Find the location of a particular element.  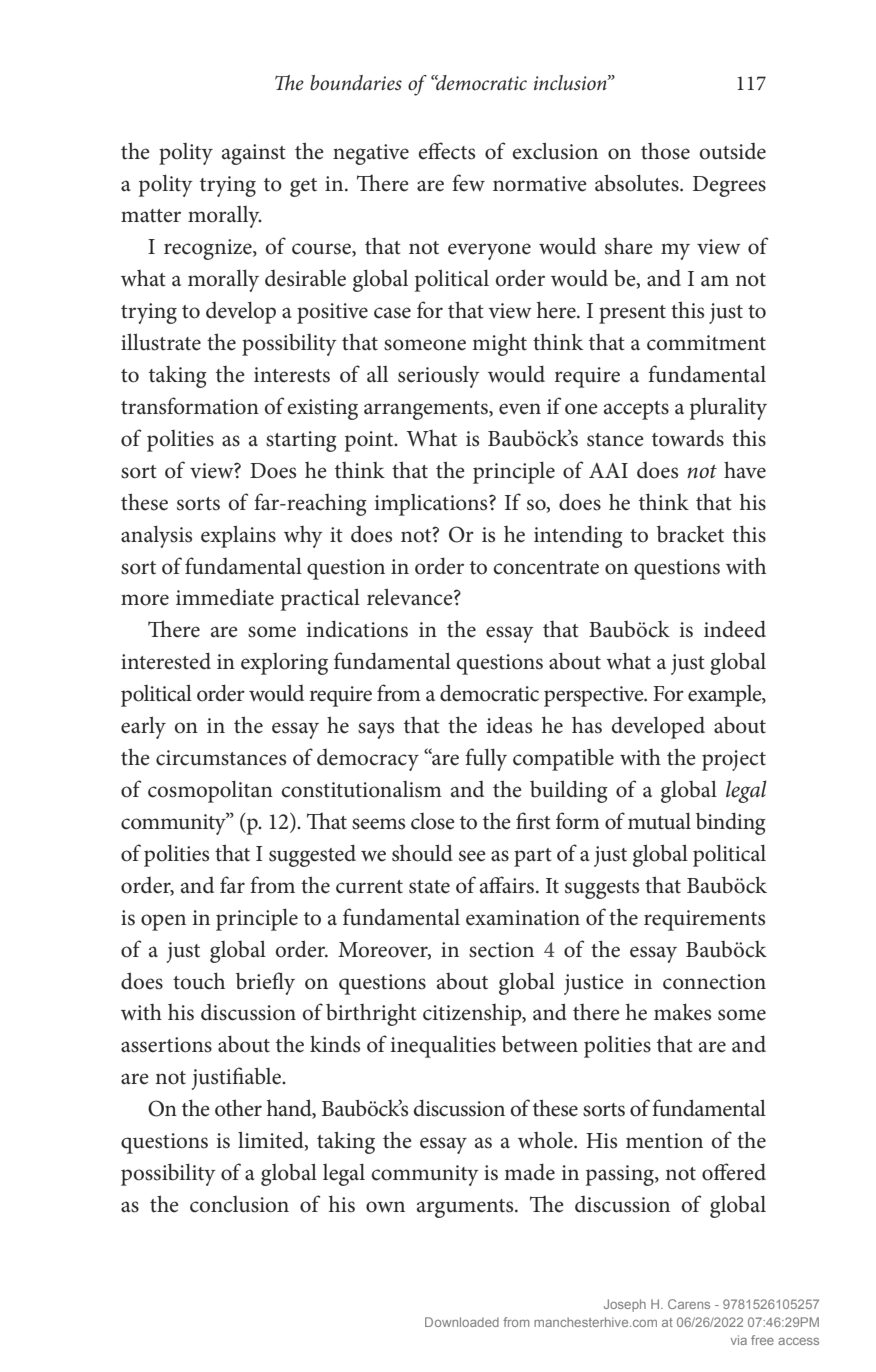

commitment is located at coordinates (706, 343).
